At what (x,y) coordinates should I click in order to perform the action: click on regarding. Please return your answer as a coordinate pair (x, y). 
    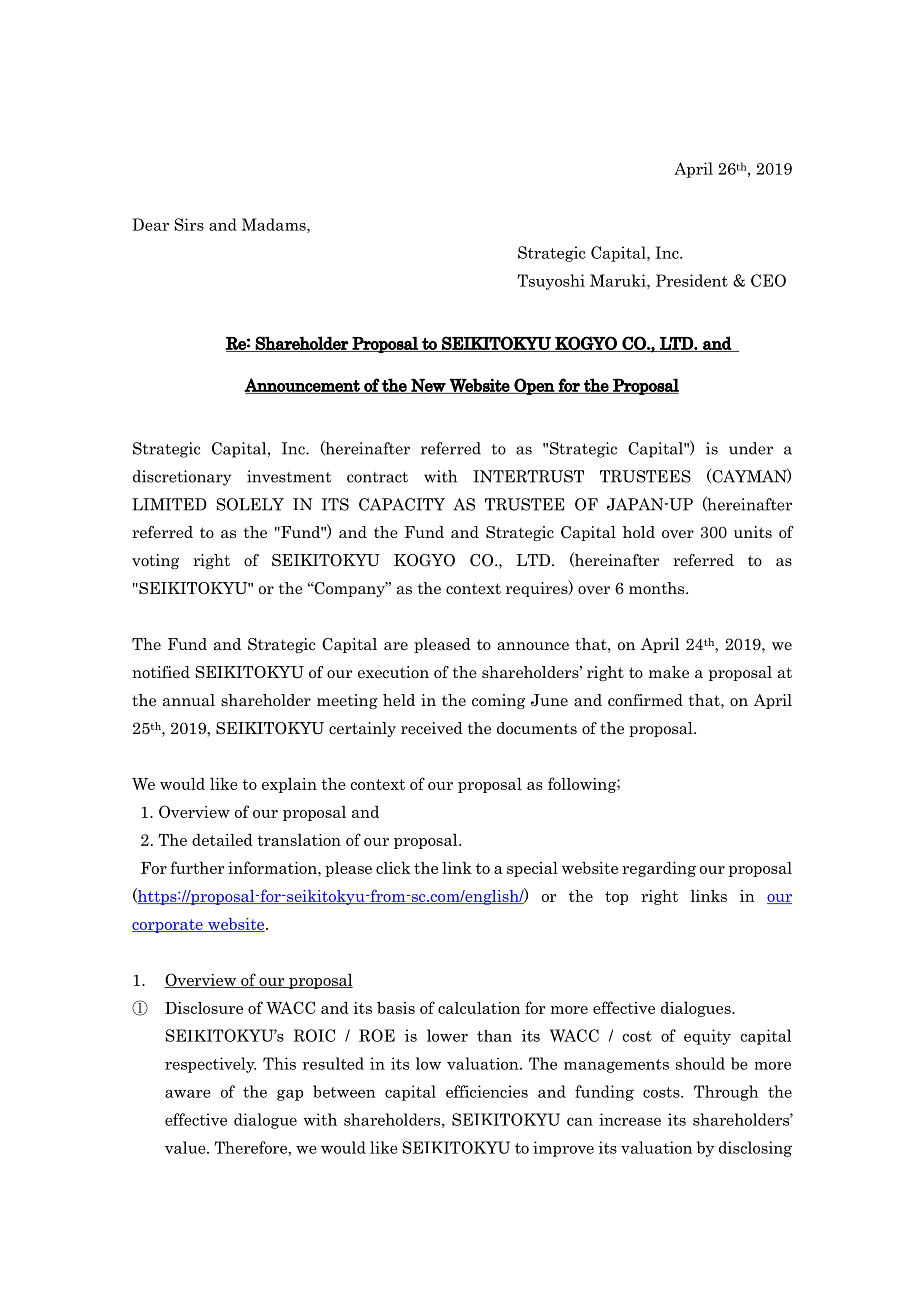
    Looking at the image, I should click on (659, 869).
